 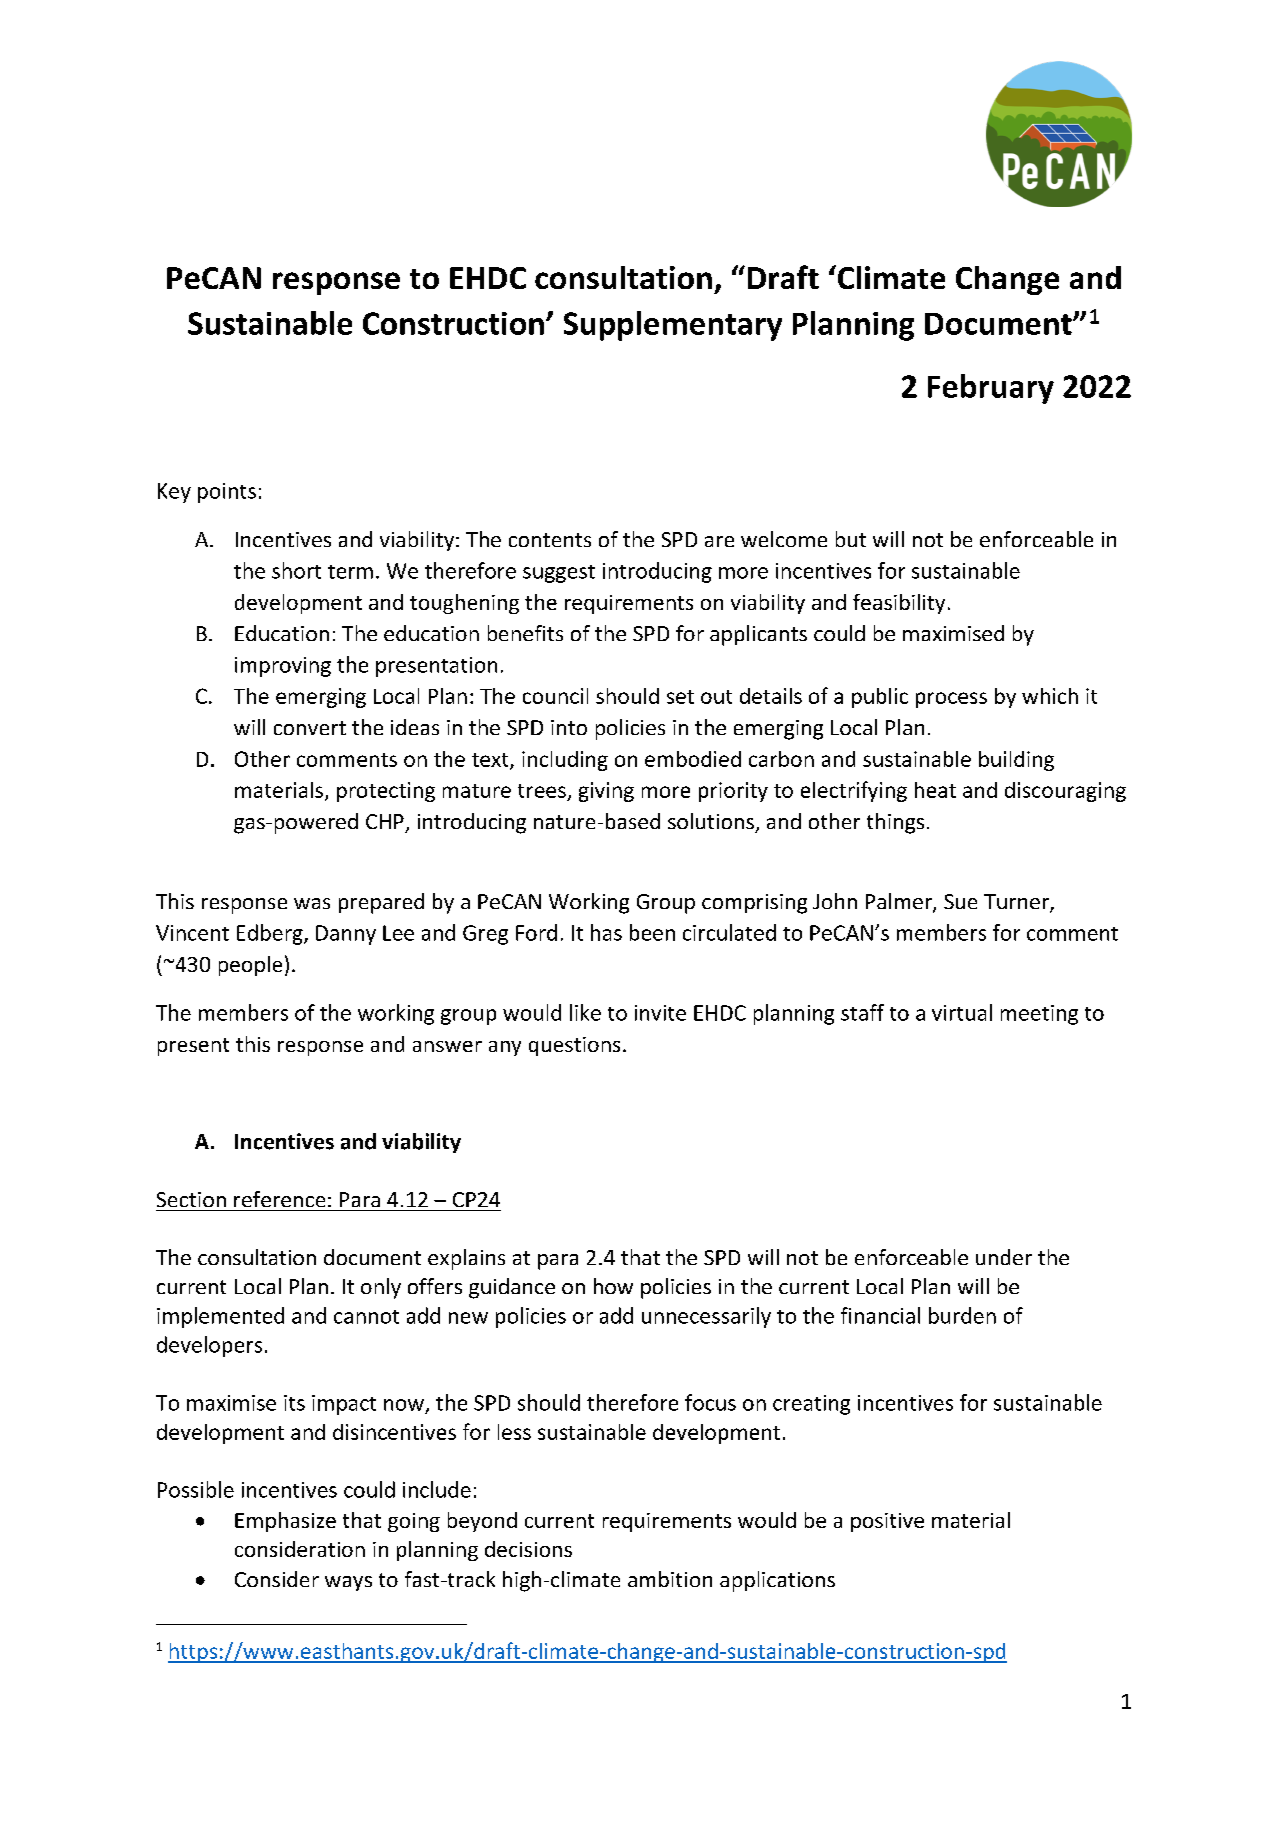 What do you see at coordinates (285, 1522) in the image?
I see `Emphasize` at bounding box center [285, 1522].
